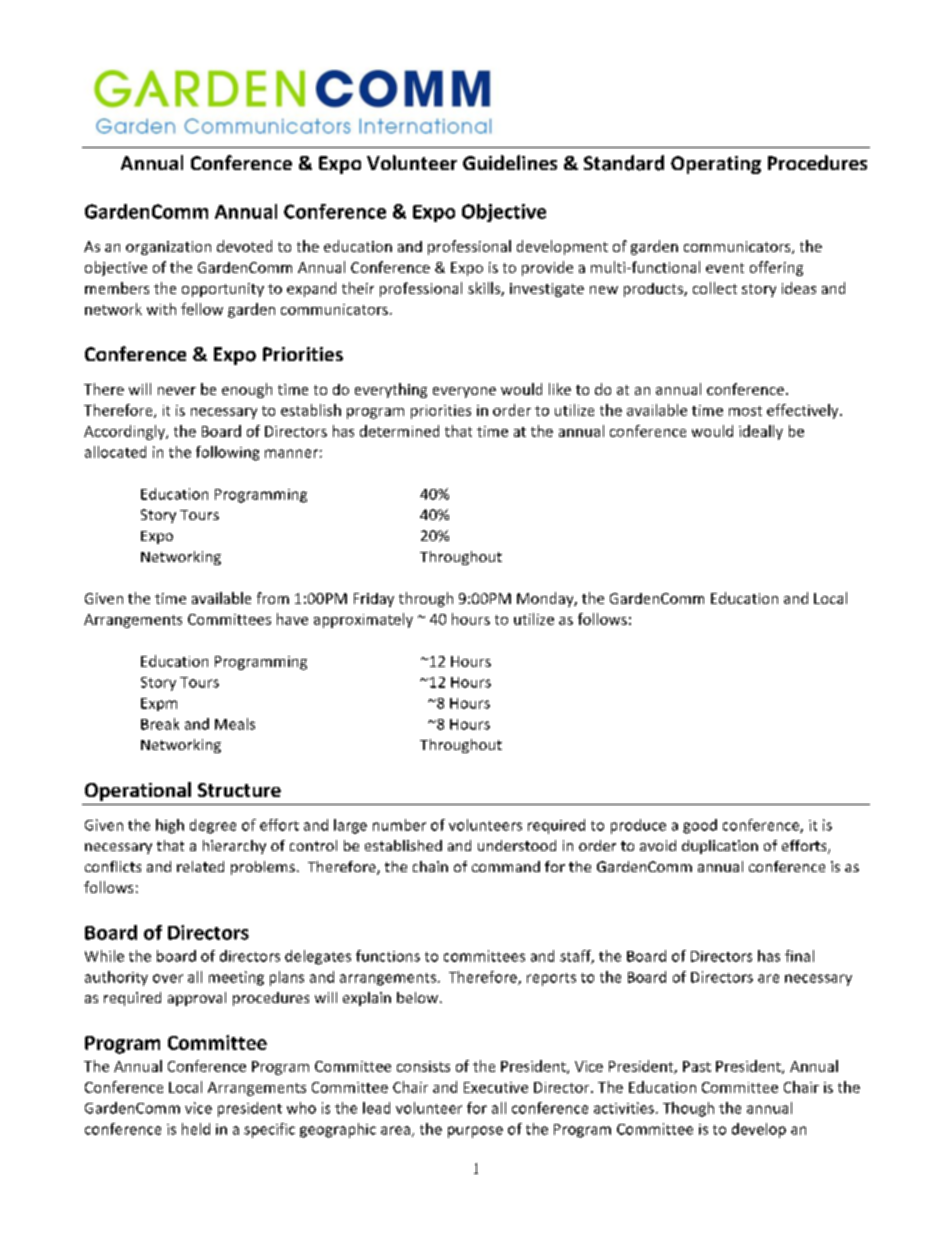  I want to click on Operating, so click(716, 165).
